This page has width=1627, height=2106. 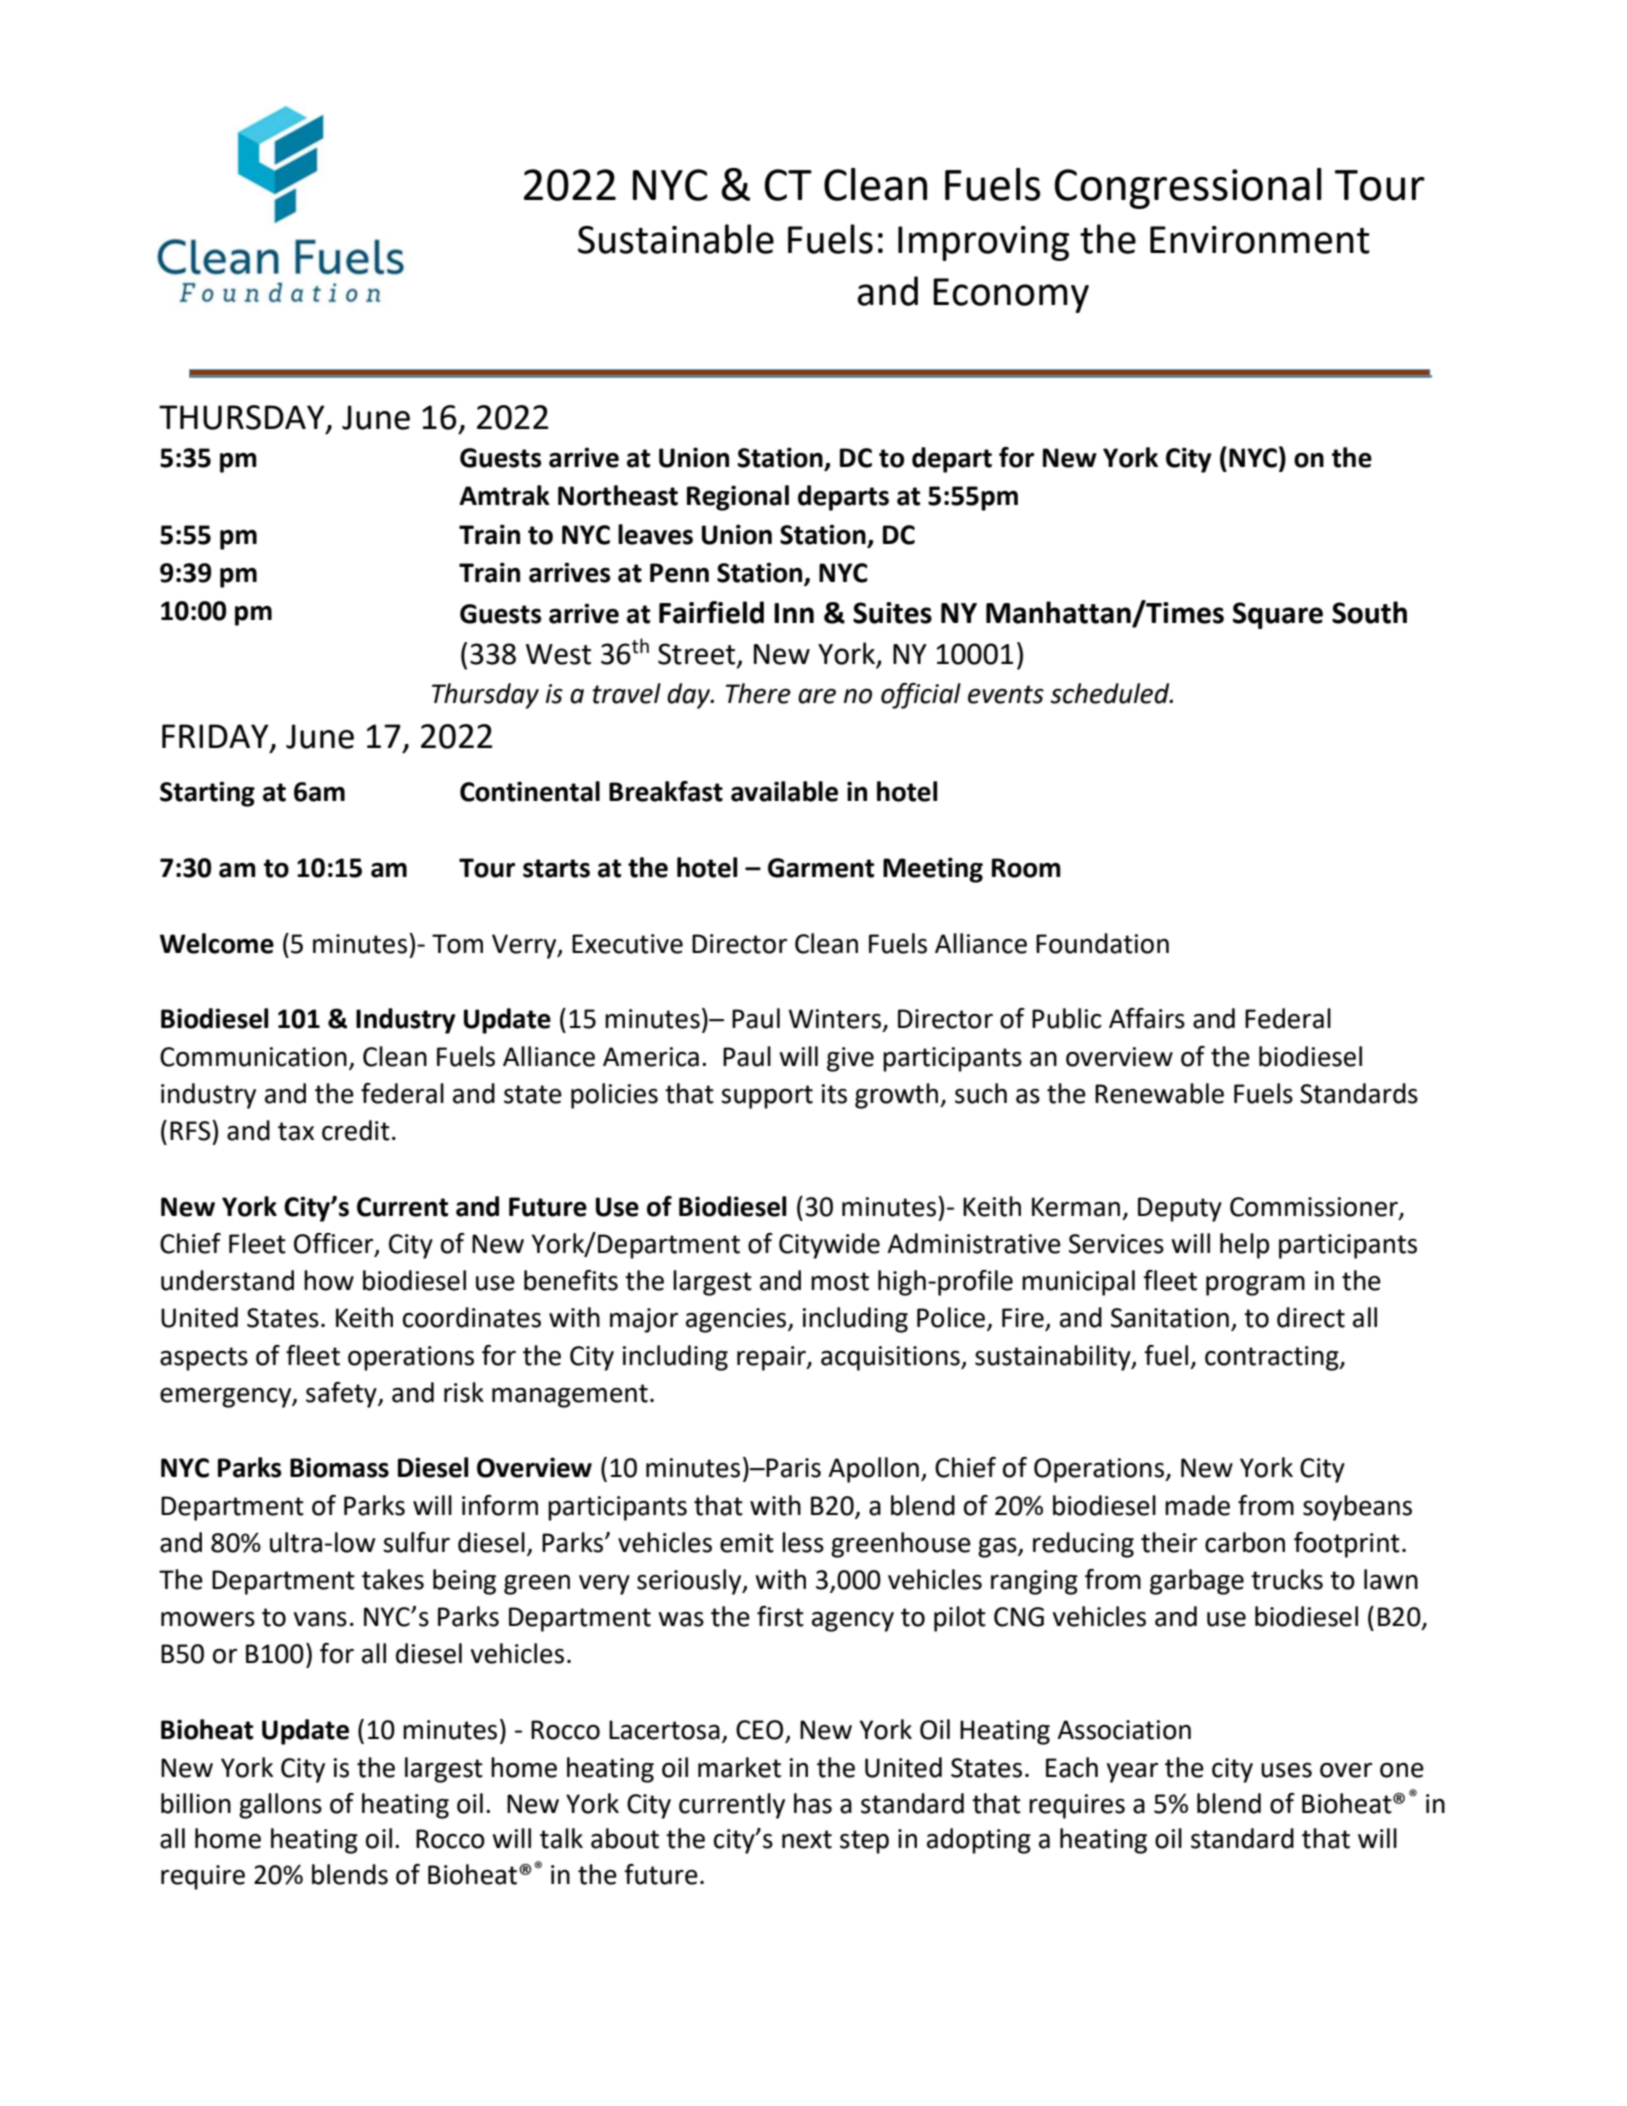 What do you see at coordinates (215, 736) in the page?
I see `FRIDAY` at bounding box center [215, 736].
